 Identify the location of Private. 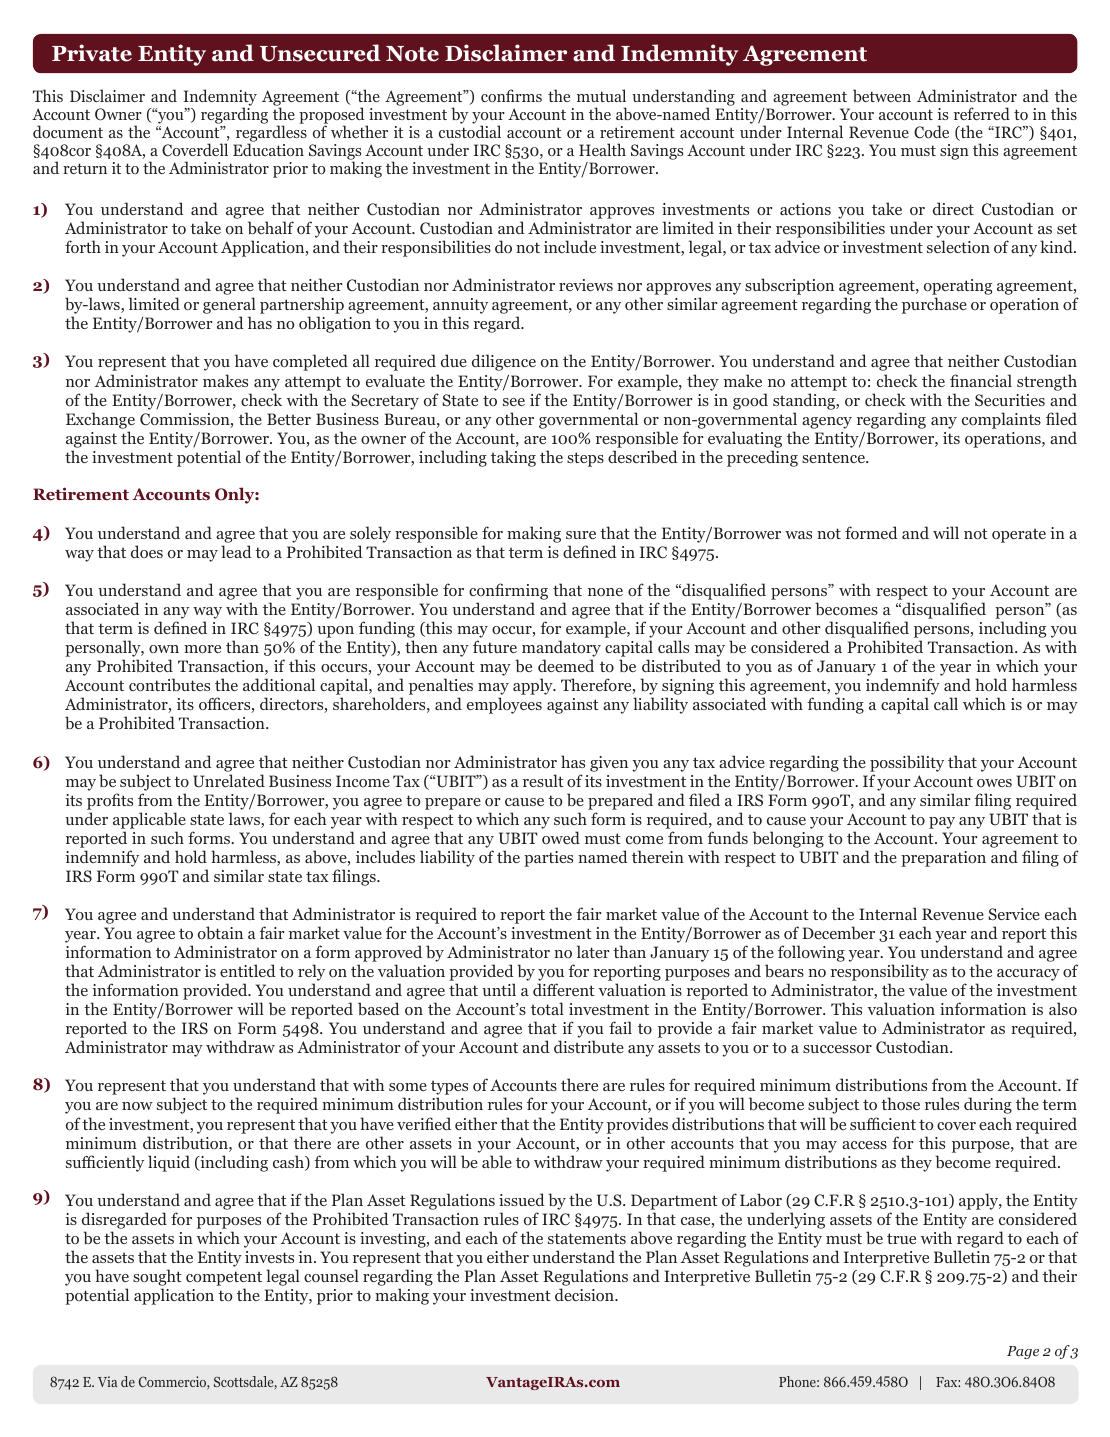
(92, 53).
